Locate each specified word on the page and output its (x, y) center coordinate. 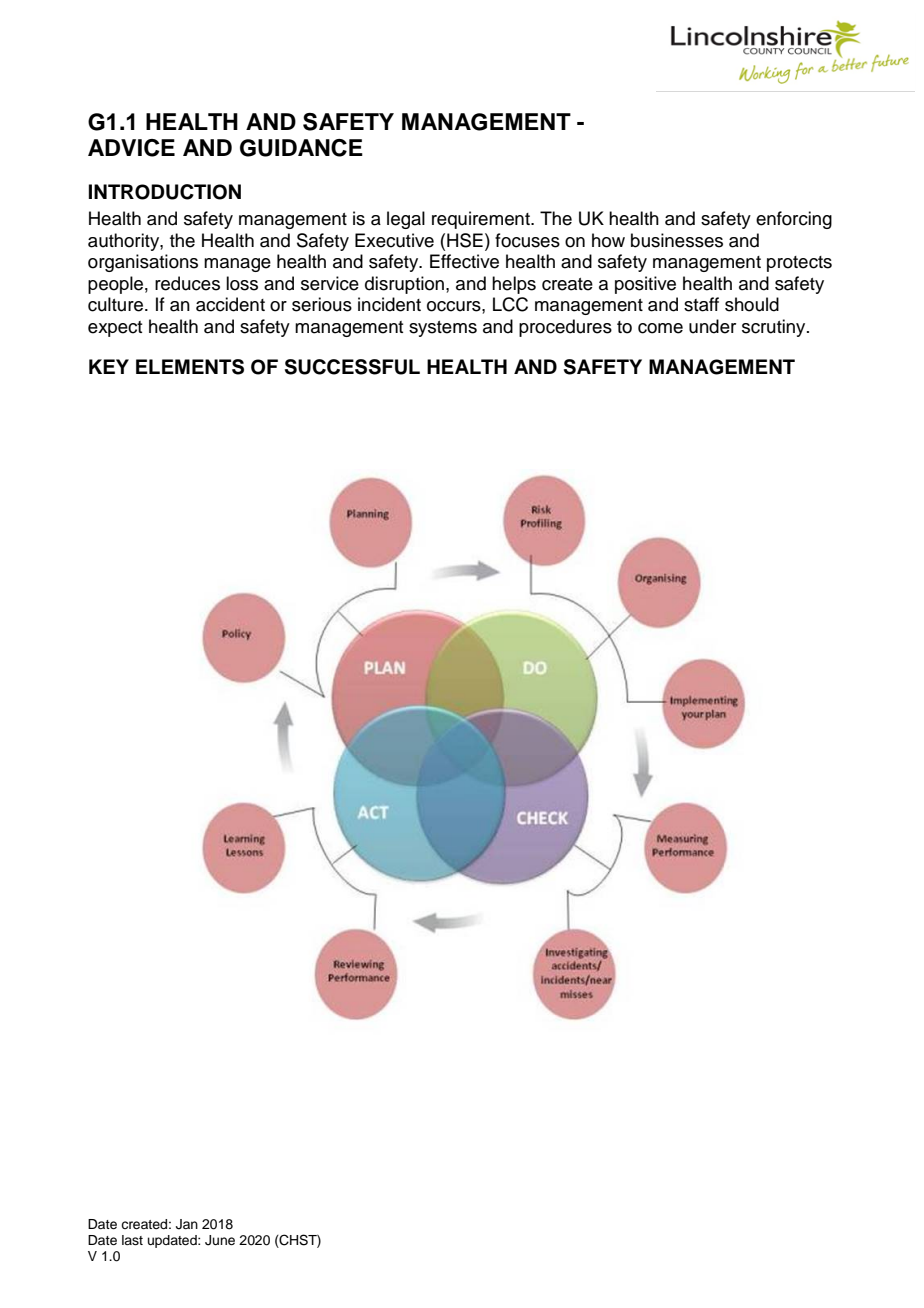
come (660, 328)
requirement (482, 220)
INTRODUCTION (165, 192)
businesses (677, 240)
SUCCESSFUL (352, 367)
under (712, 326)
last (132, 1240)
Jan (187, 1224)
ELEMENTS (190, 367)
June (220, 1240)
